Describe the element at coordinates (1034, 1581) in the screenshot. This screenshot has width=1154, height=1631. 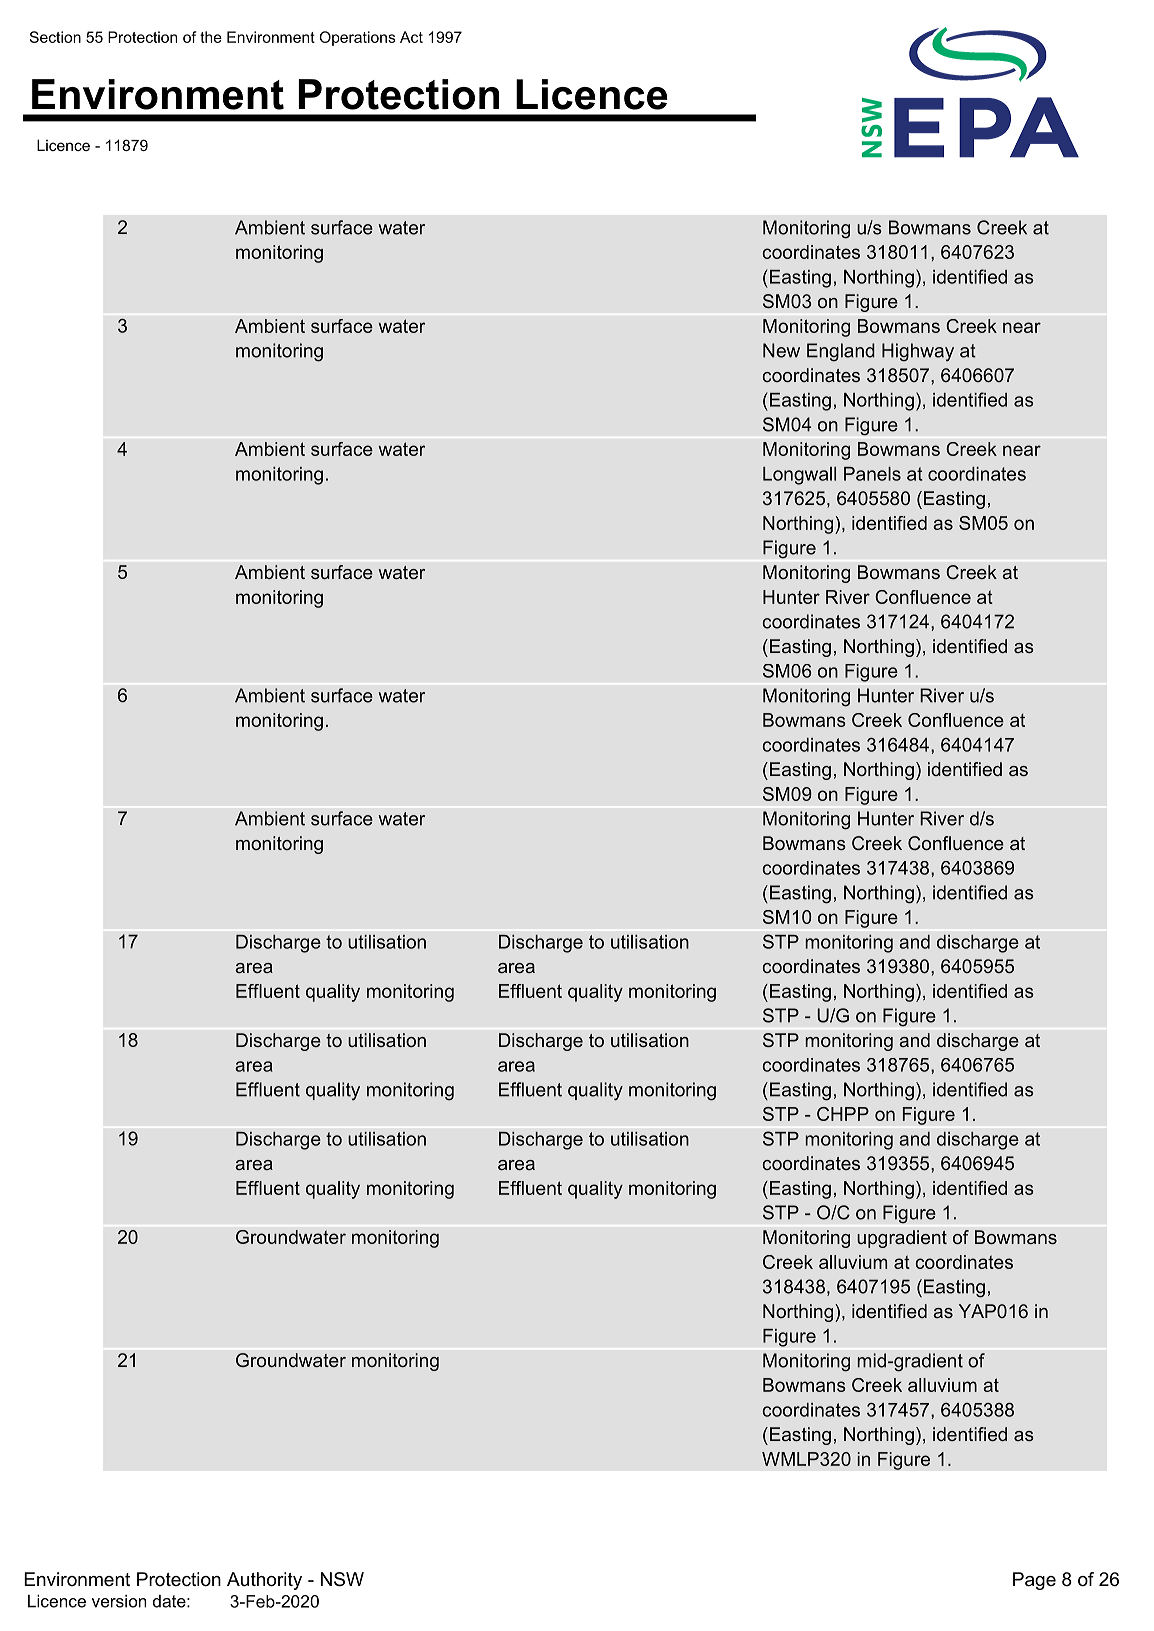
I see `Page` at that location.
